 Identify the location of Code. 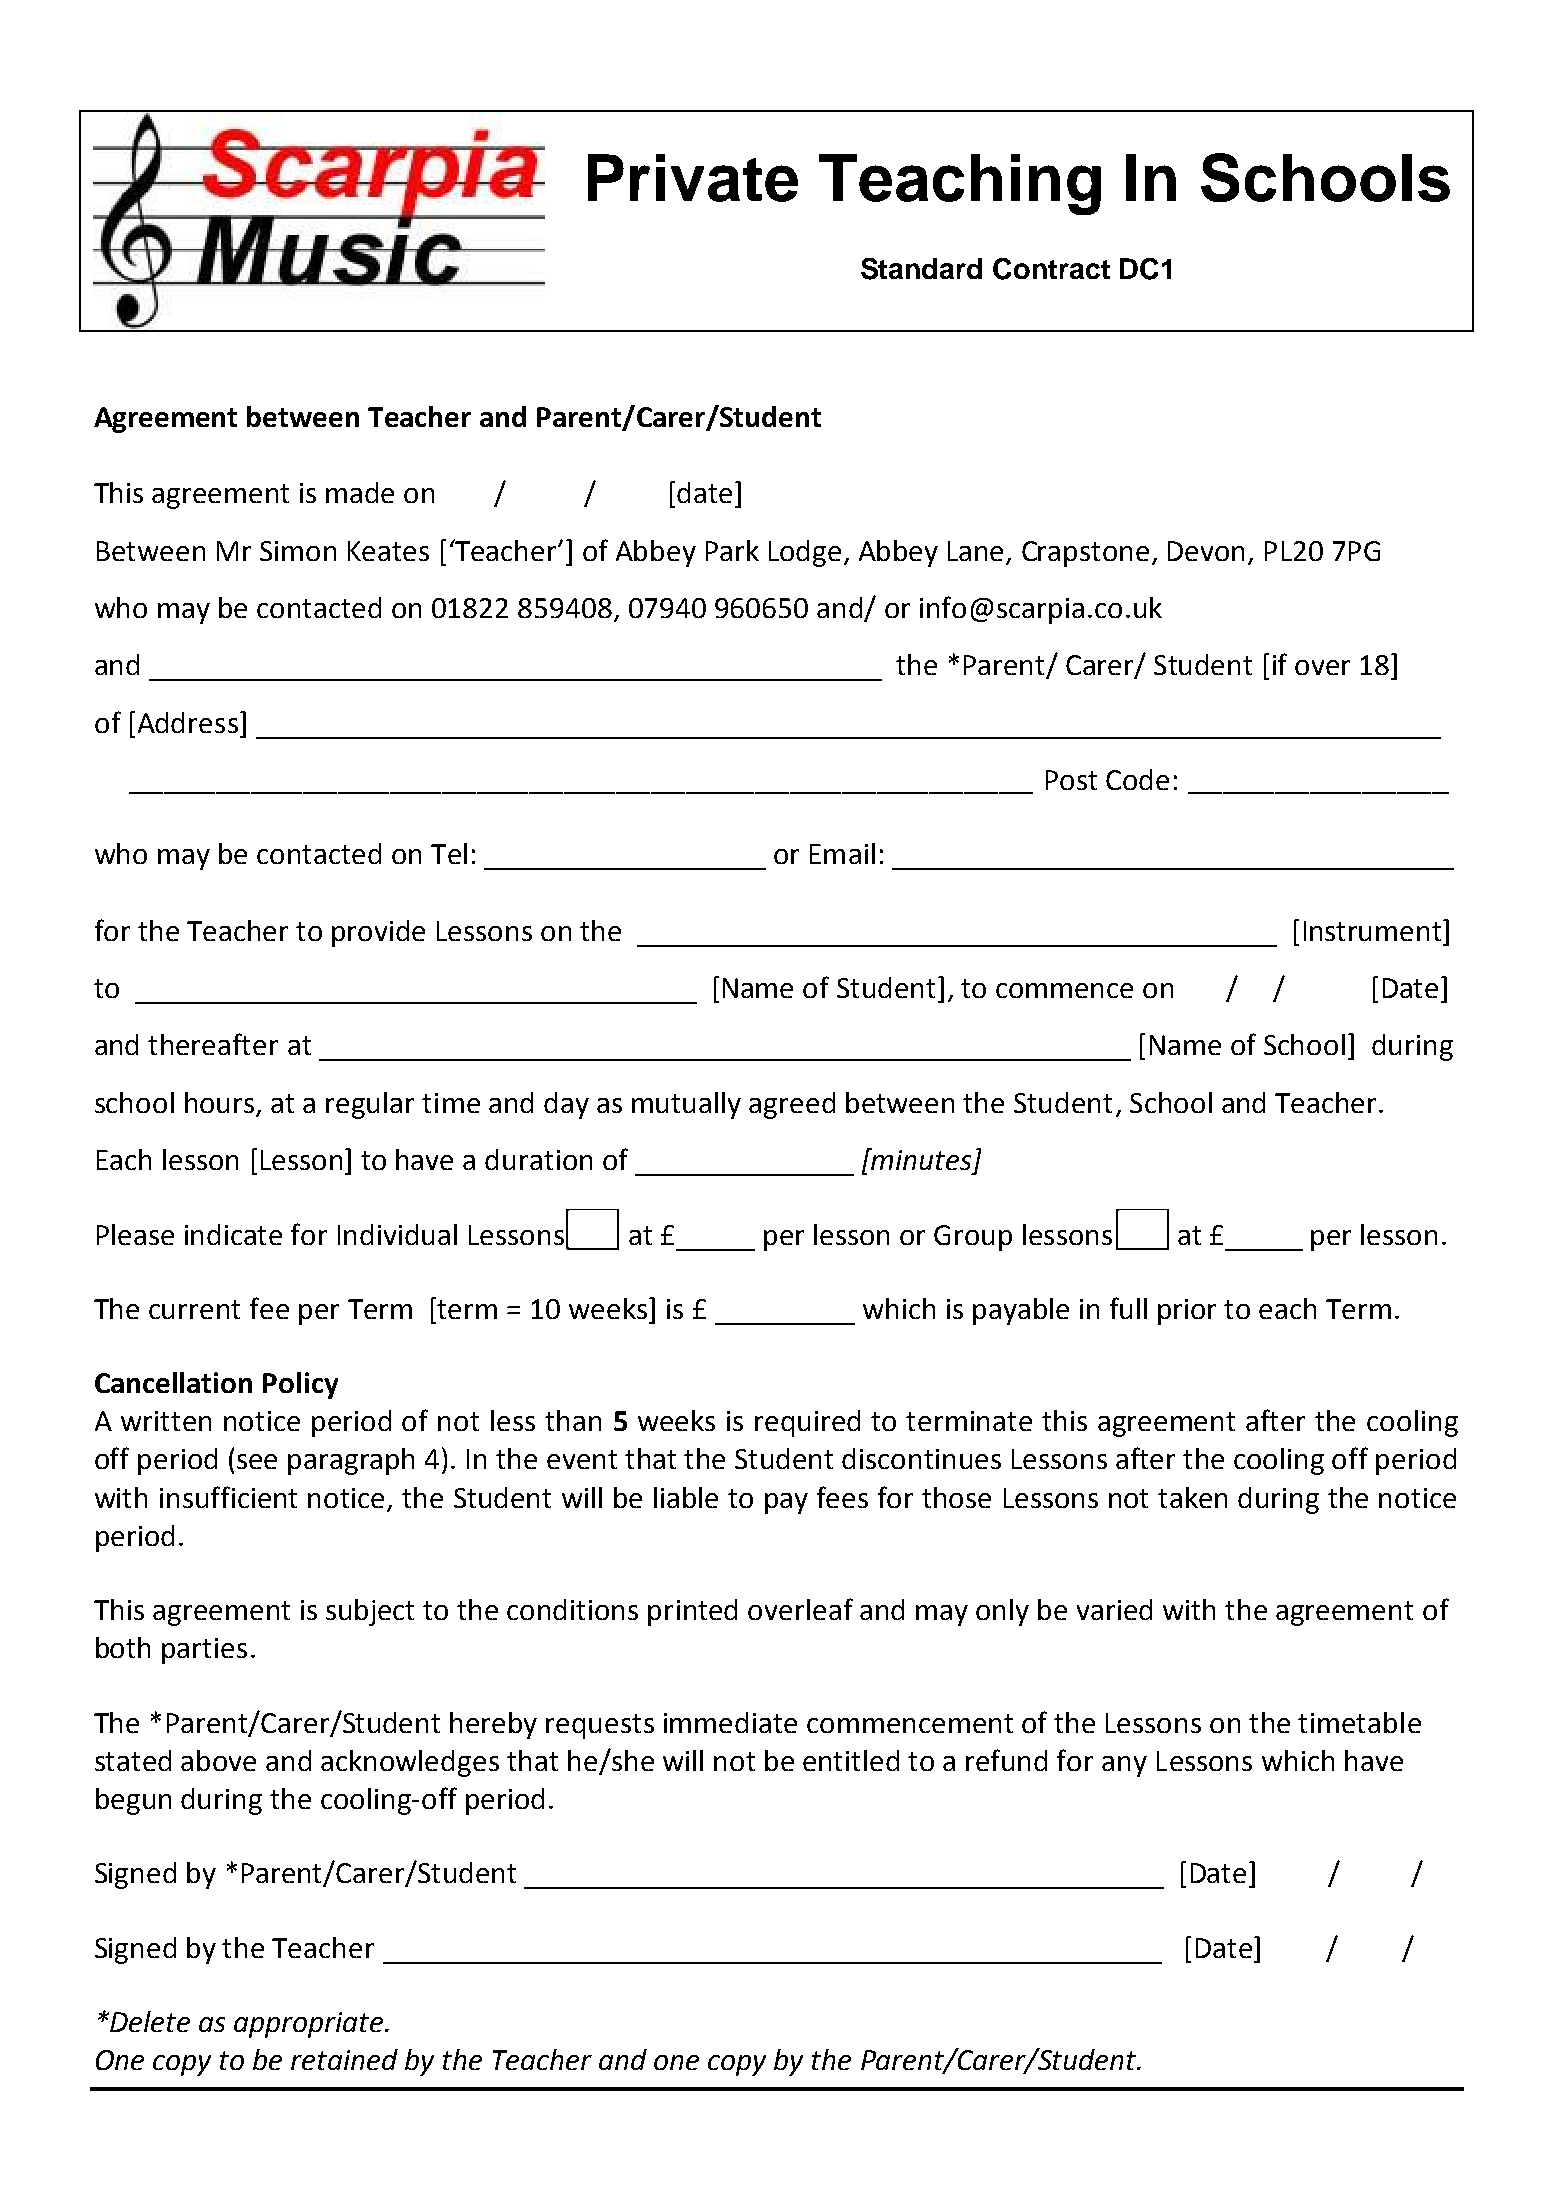
(1137, 779).
